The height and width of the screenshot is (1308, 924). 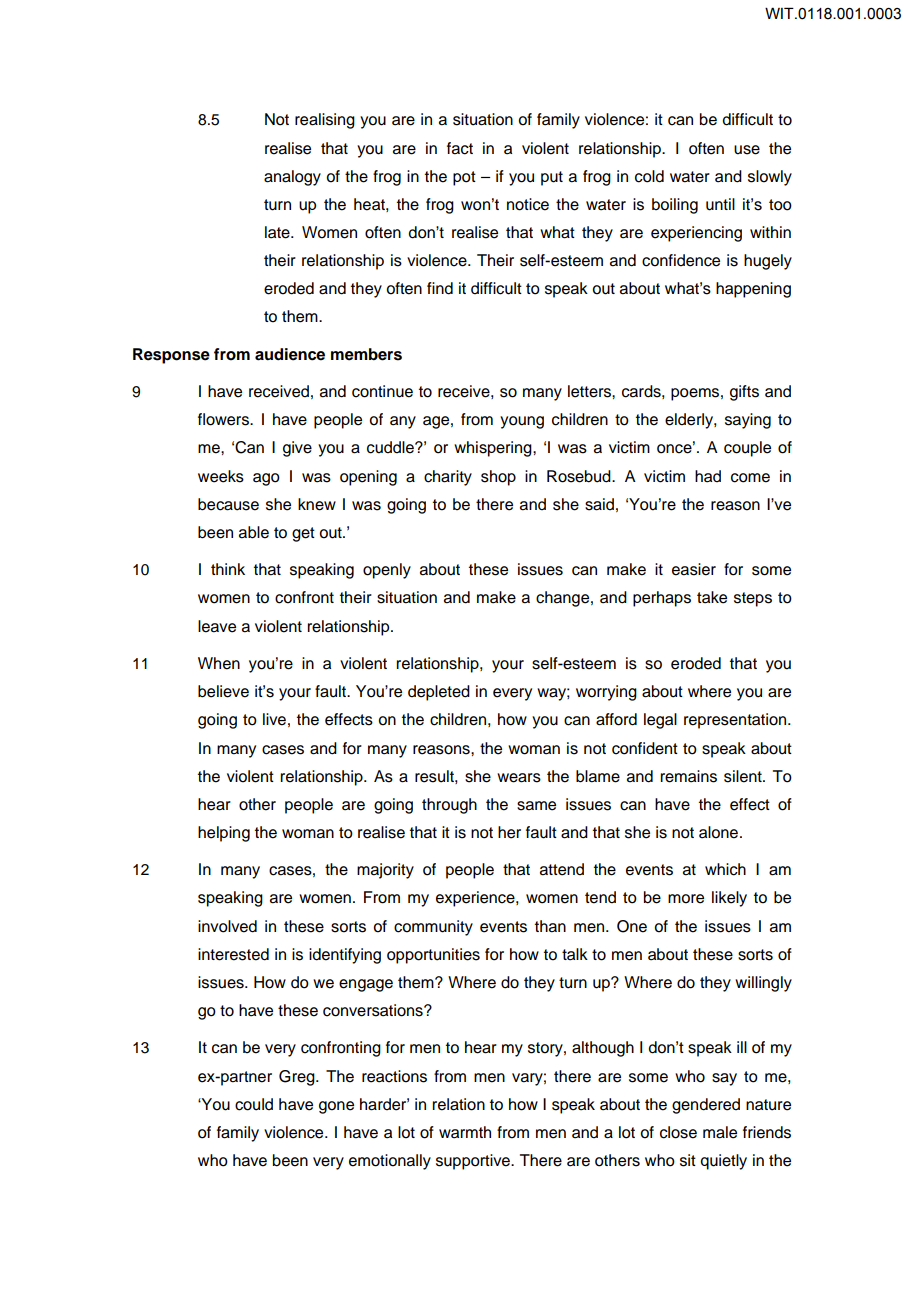 What do you see at coordinates (292, 178) in the screenshot?
I see `analogy` at bounding box center [292, 178].
